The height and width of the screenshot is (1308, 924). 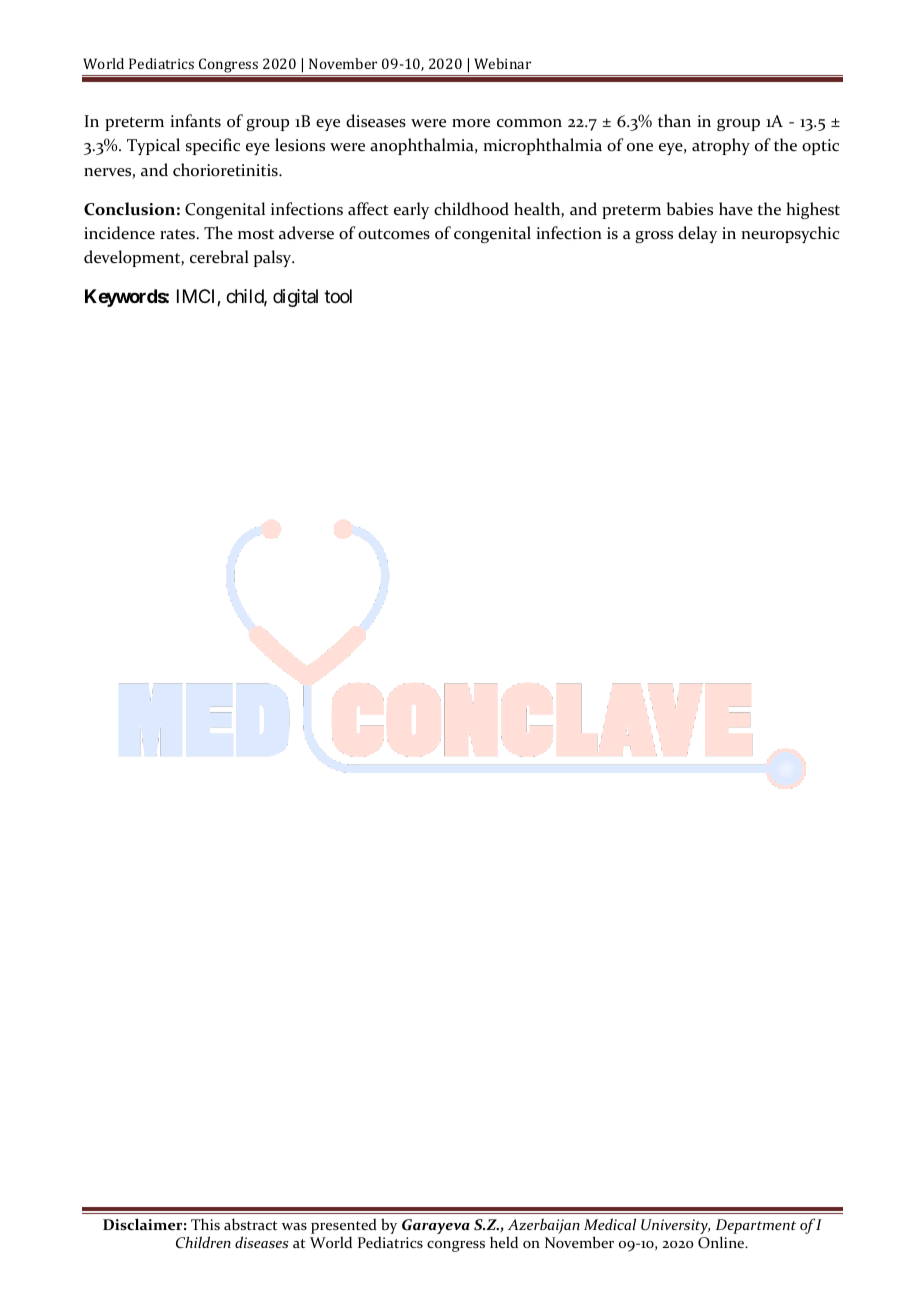 What do you see at coordinates (205, 1224) in the screenshot?
I see `This` at bounding box center [205, 1224].
